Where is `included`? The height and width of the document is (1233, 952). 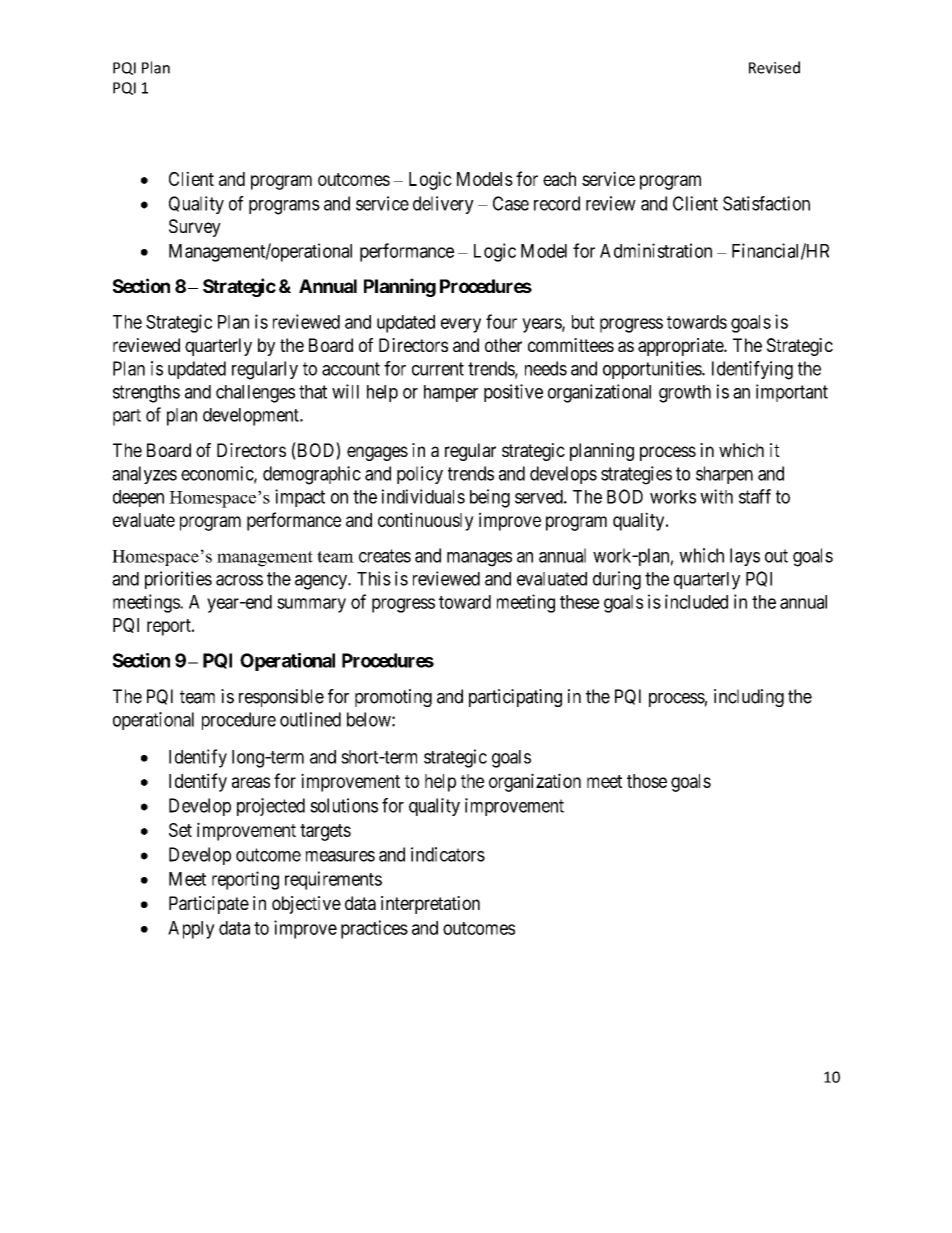
included is located at coordinates (696, 601).
